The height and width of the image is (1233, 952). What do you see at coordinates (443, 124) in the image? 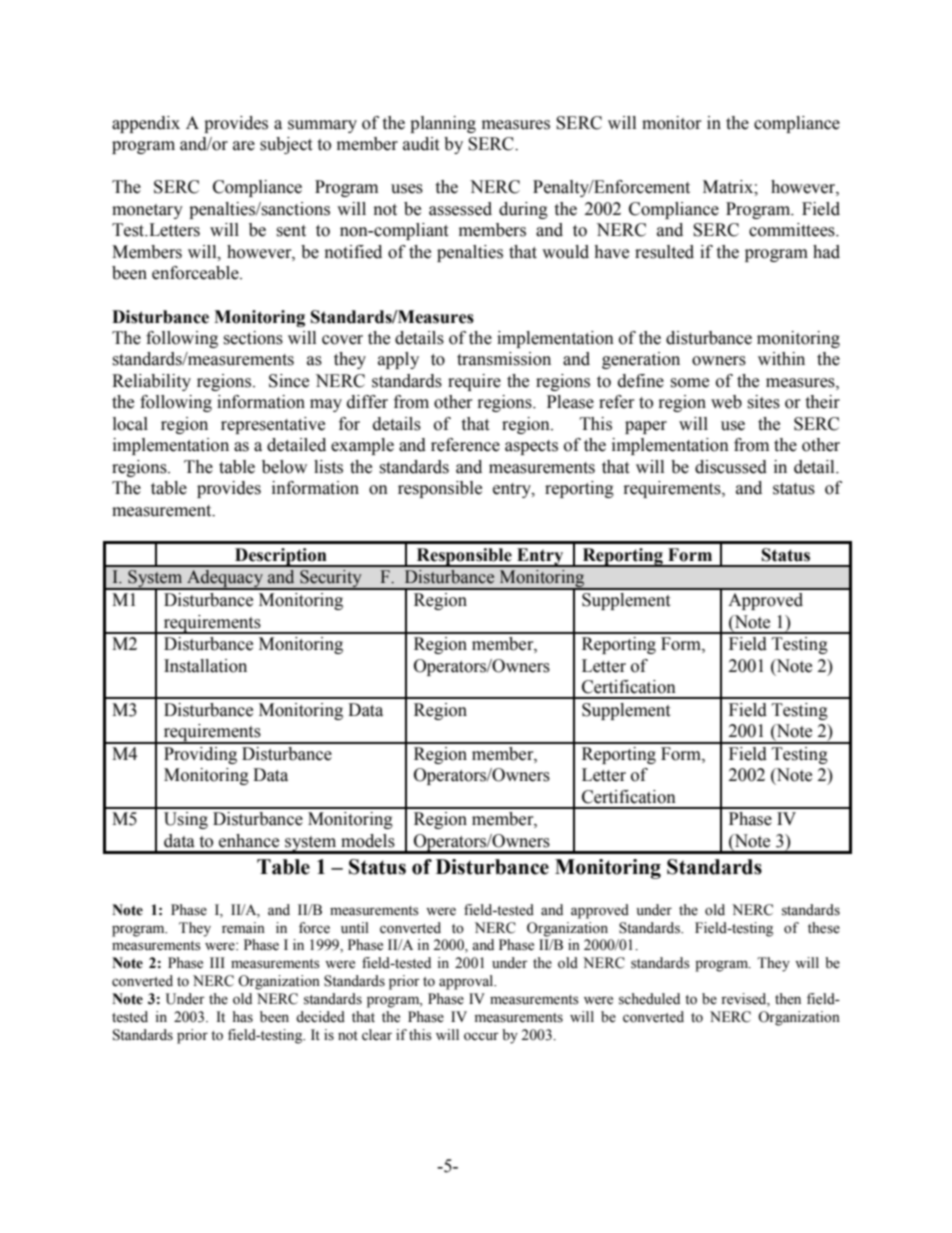
I see `planning` at bounding box center [443, 124].
